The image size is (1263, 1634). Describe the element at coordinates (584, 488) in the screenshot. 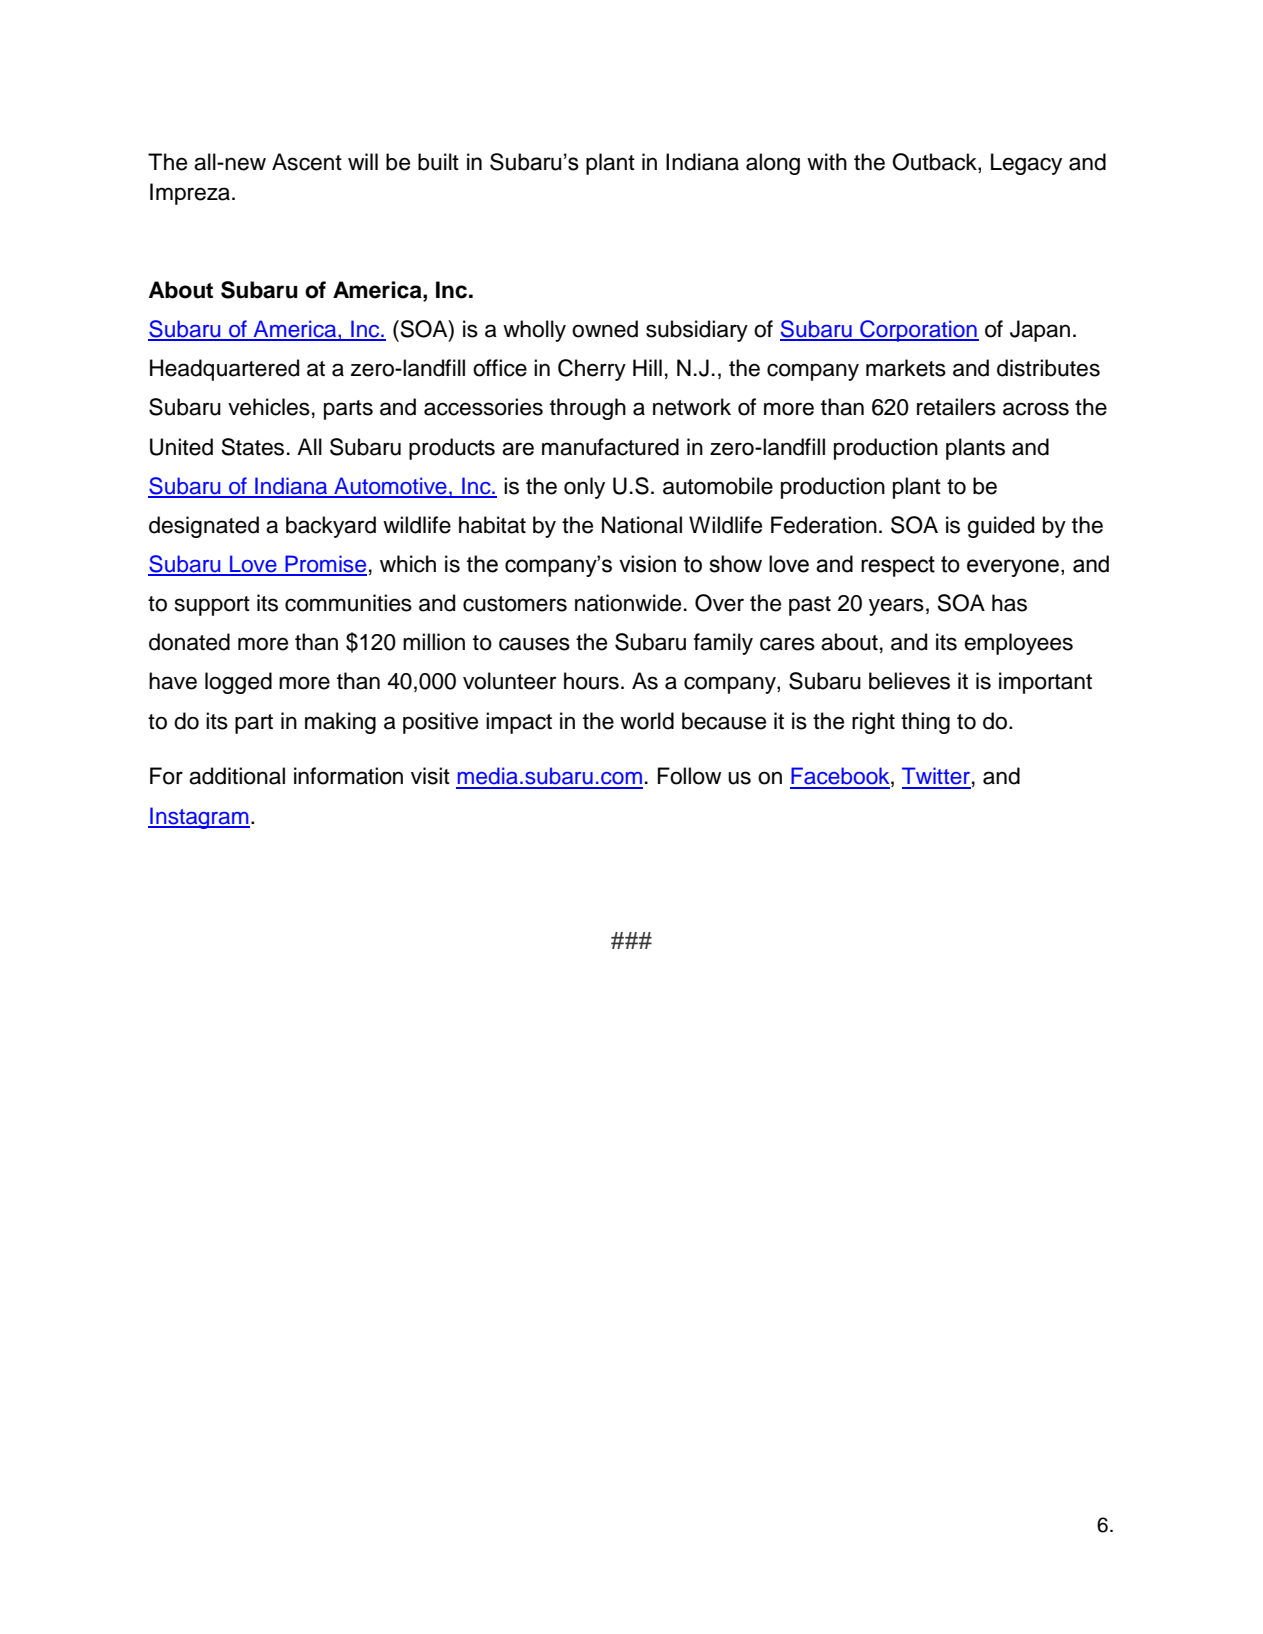

I see `only` at that location.
